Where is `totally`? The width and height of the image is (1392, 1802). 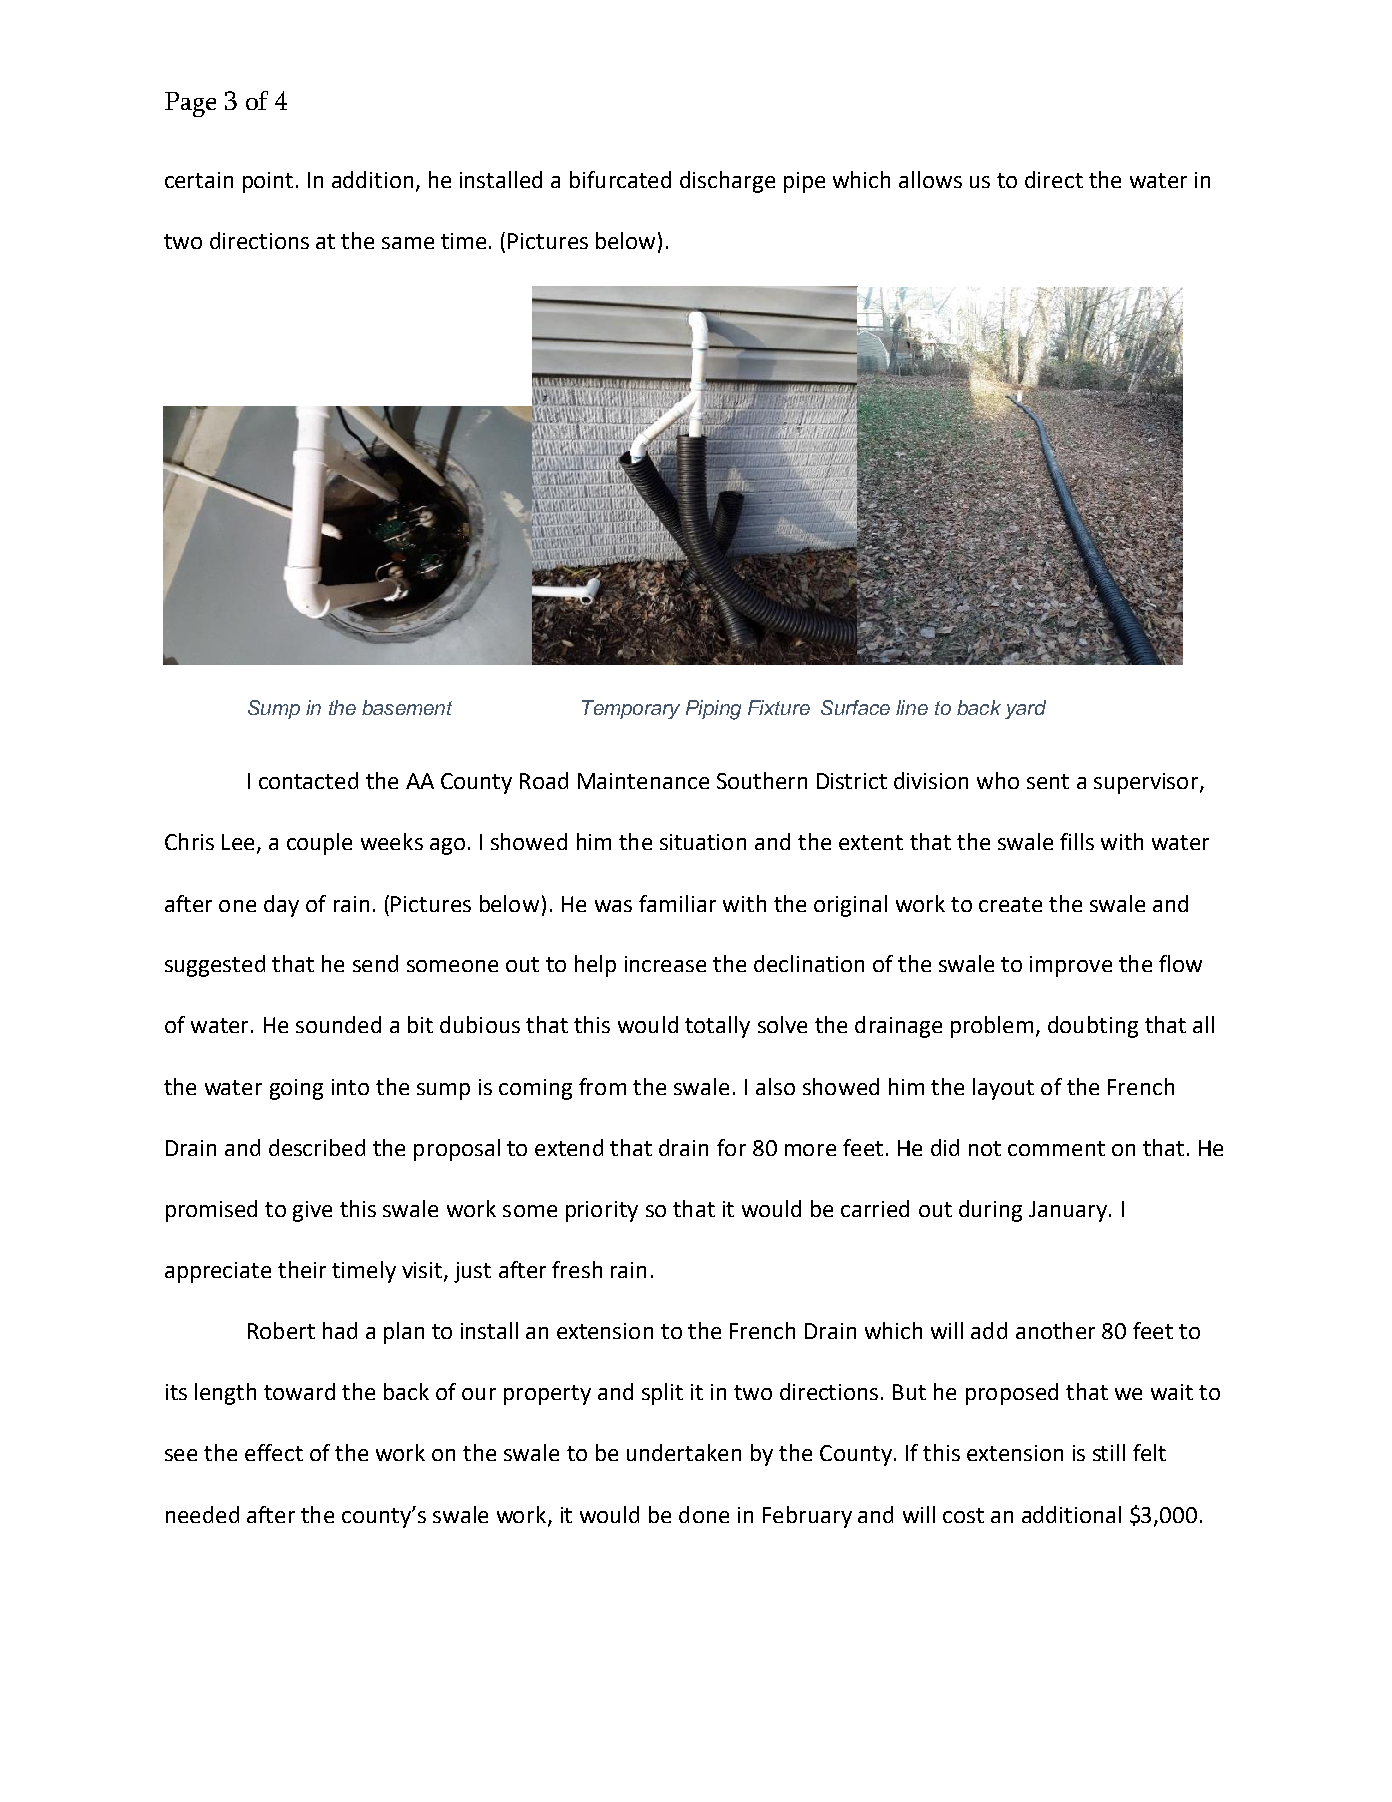 totally is located at coordinates (717, 1027).
